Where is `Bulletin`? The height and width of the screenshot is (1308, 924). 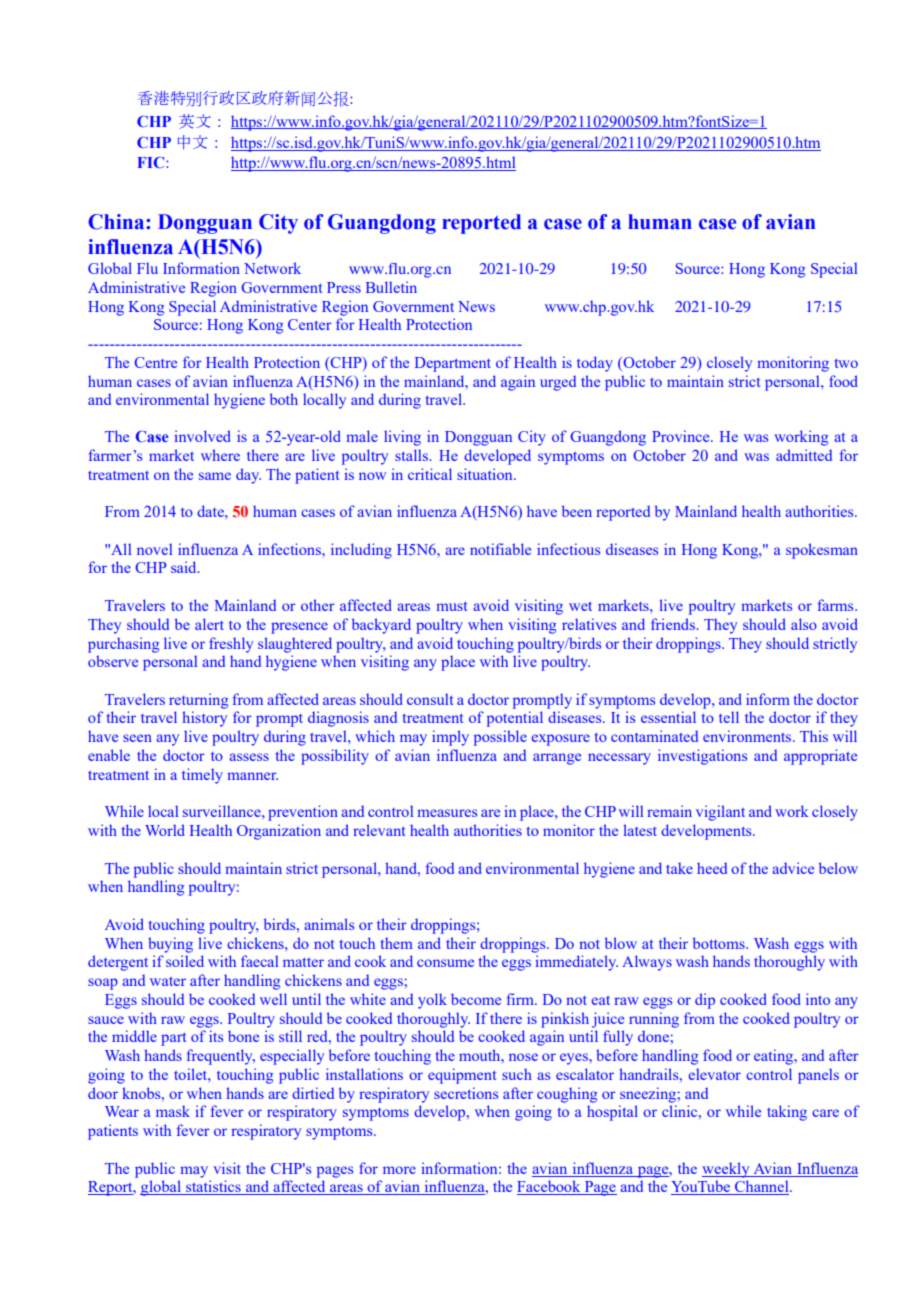 Bulletin is located at coordinates (391, 287).
